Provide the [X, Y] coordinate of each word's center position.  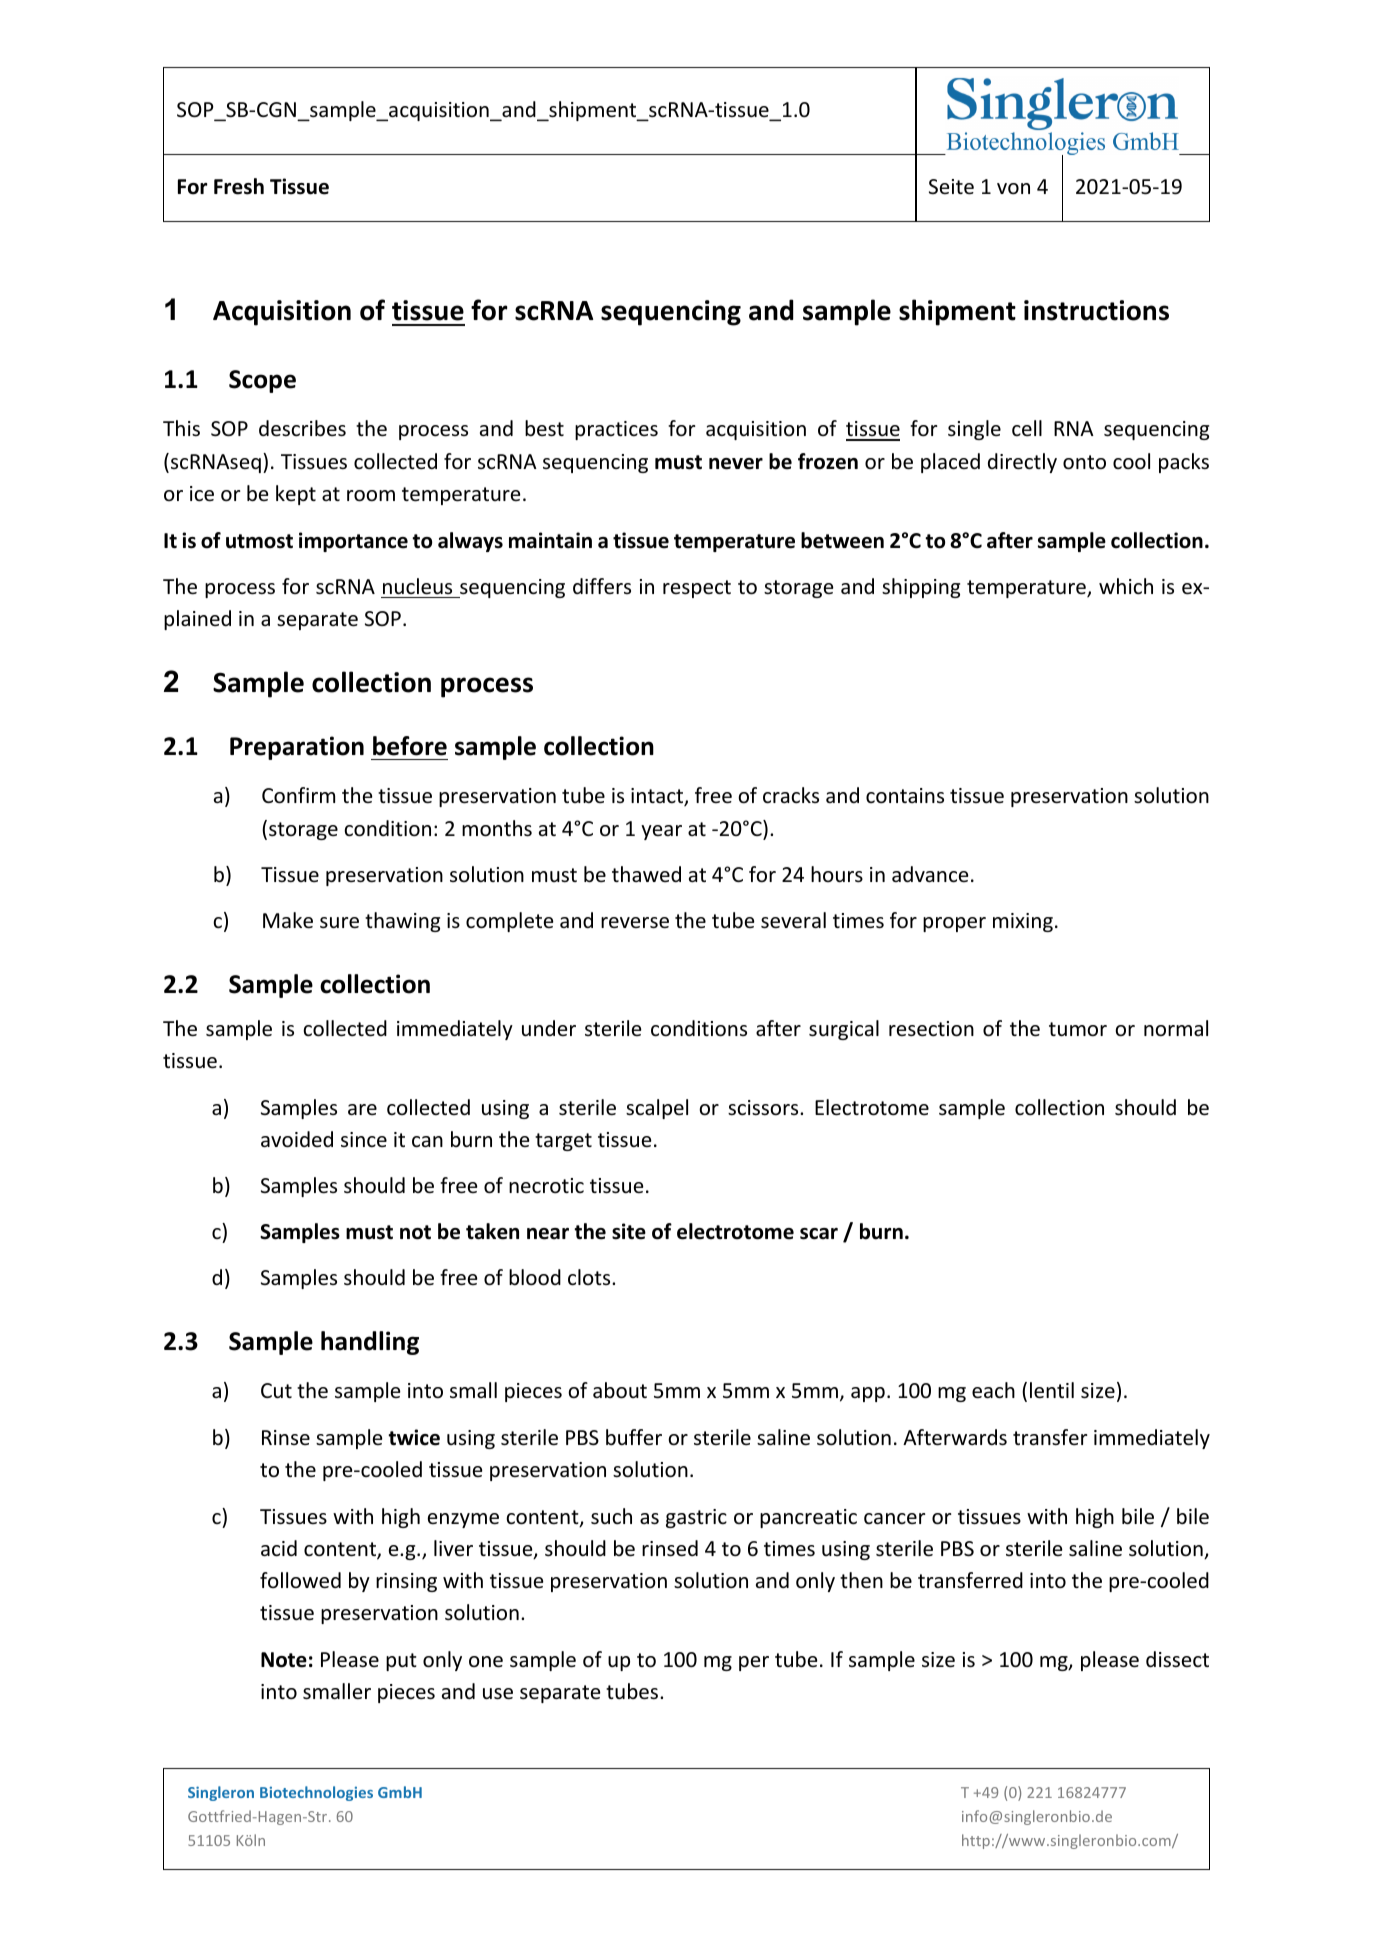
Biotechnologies [316, 1793]
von [1013, 189]
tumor [1078, 1029]
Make [288, 920]
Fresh [239, 186]
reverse [635, 923]
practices [616, 430]
